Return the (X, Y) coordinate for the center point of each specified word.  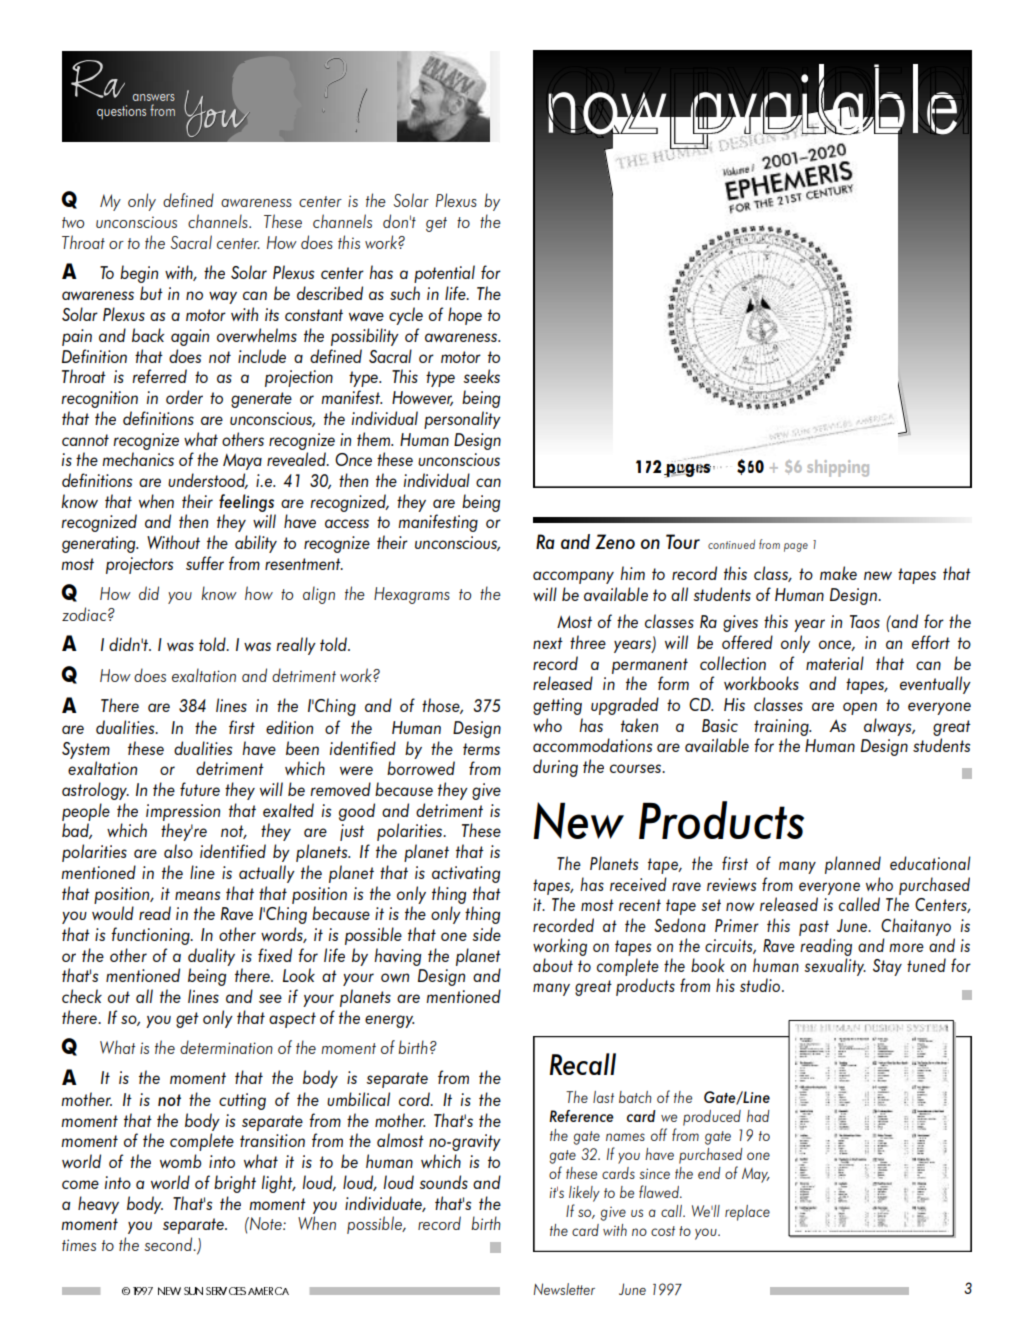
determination (226, 1047)
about (553, 965)
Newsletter (564, 1289)
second (169, 1244)
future (200, 789)
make (838, 573)
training (782, 727)
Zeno (615, 541)
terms (481, 749)
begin (139, 274)
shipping (838, 468)
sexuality (835, 967)
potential (444, 274)
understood (208, 481)
